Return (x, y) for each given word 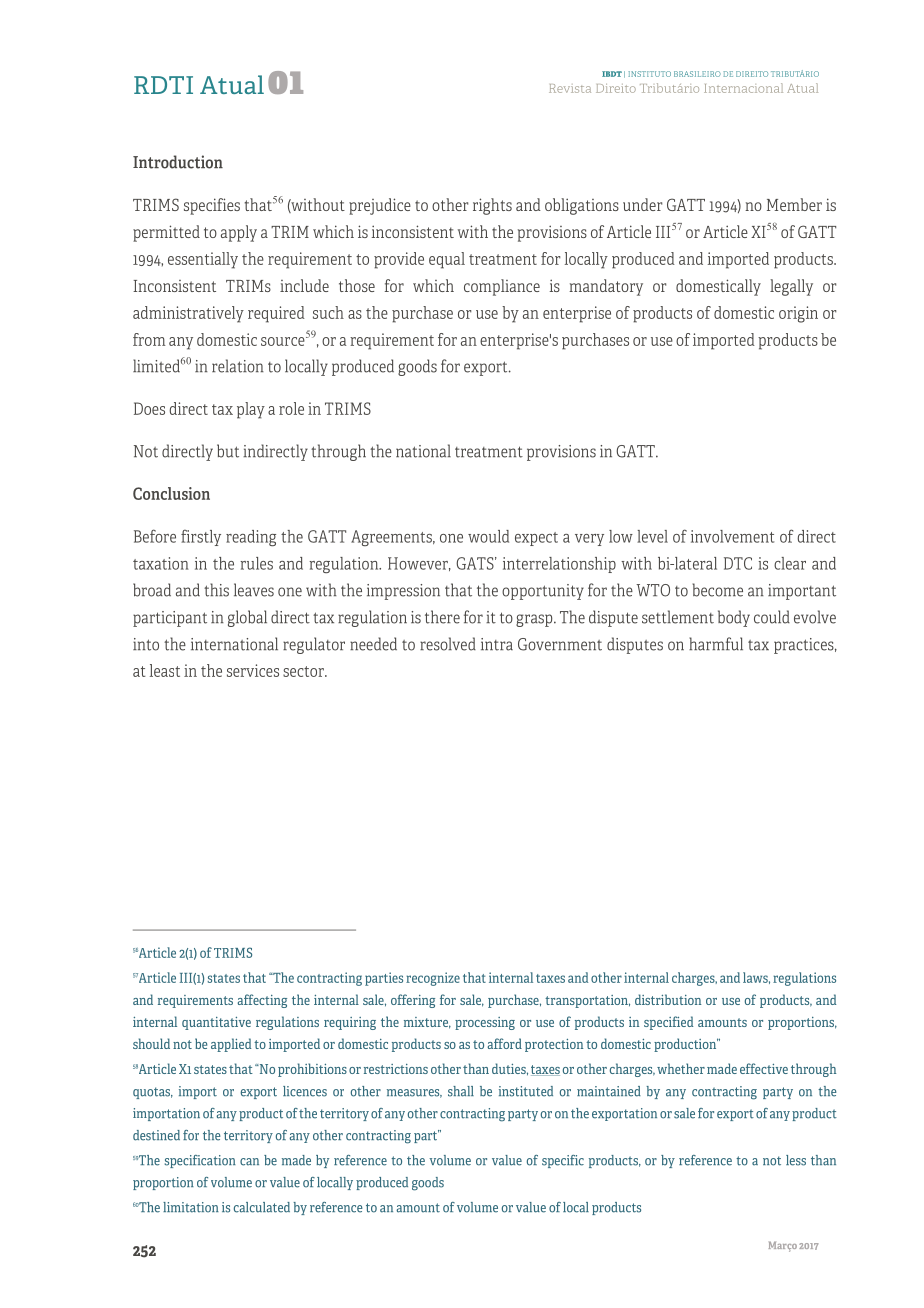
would (488, 536)
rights (492, 206)
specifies (212, 206)
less (796, 1160)
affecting (262, 1001)
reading (251, 538)
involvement (732, 536)
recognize (433, 979)
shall (461, 1091)
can (249, 1162)
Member (794, 204)
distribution (668, 999)
